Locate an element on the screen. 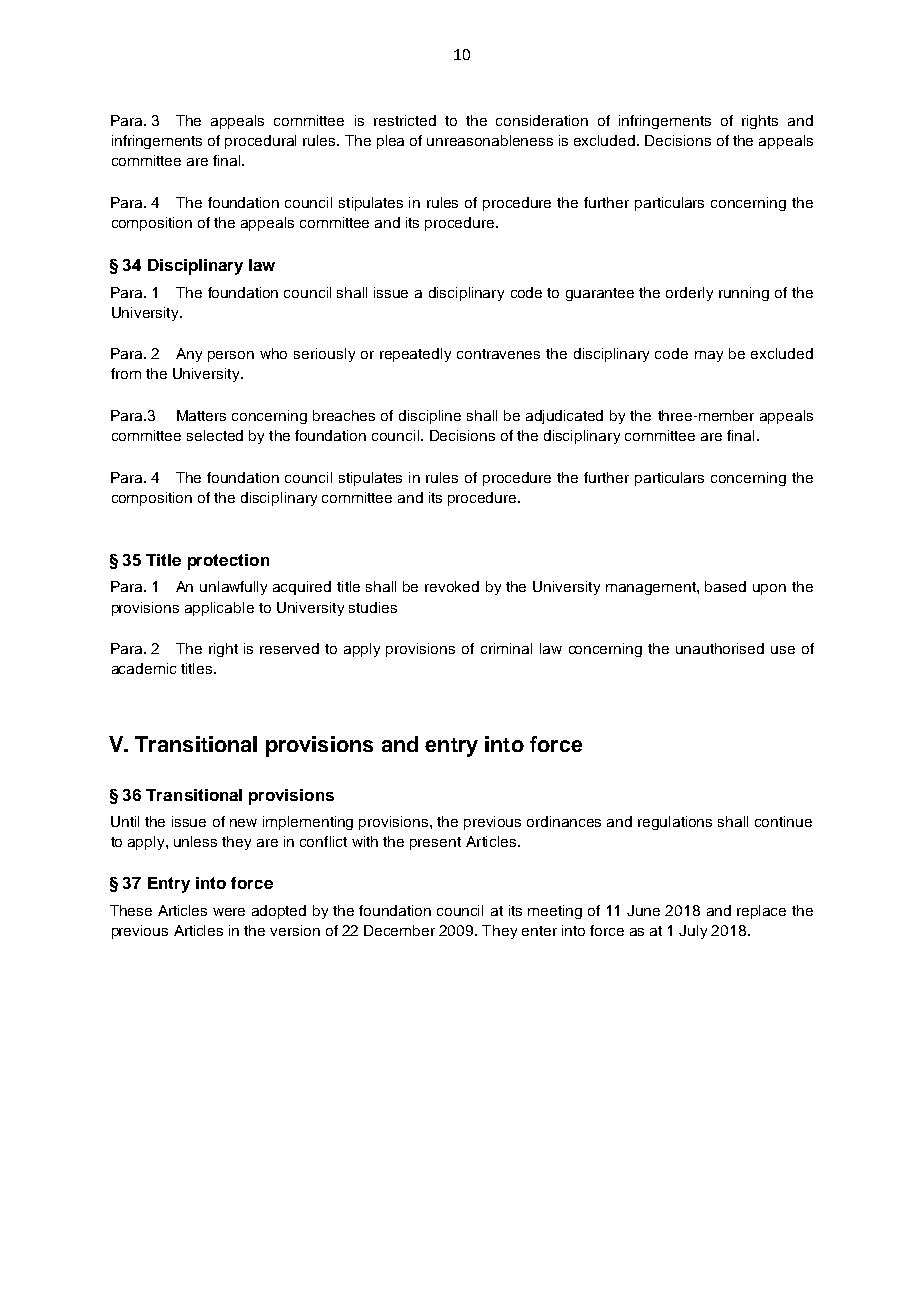 This screenshot has height=1308, width=924. consideration is located at coordinates (542, 120).
